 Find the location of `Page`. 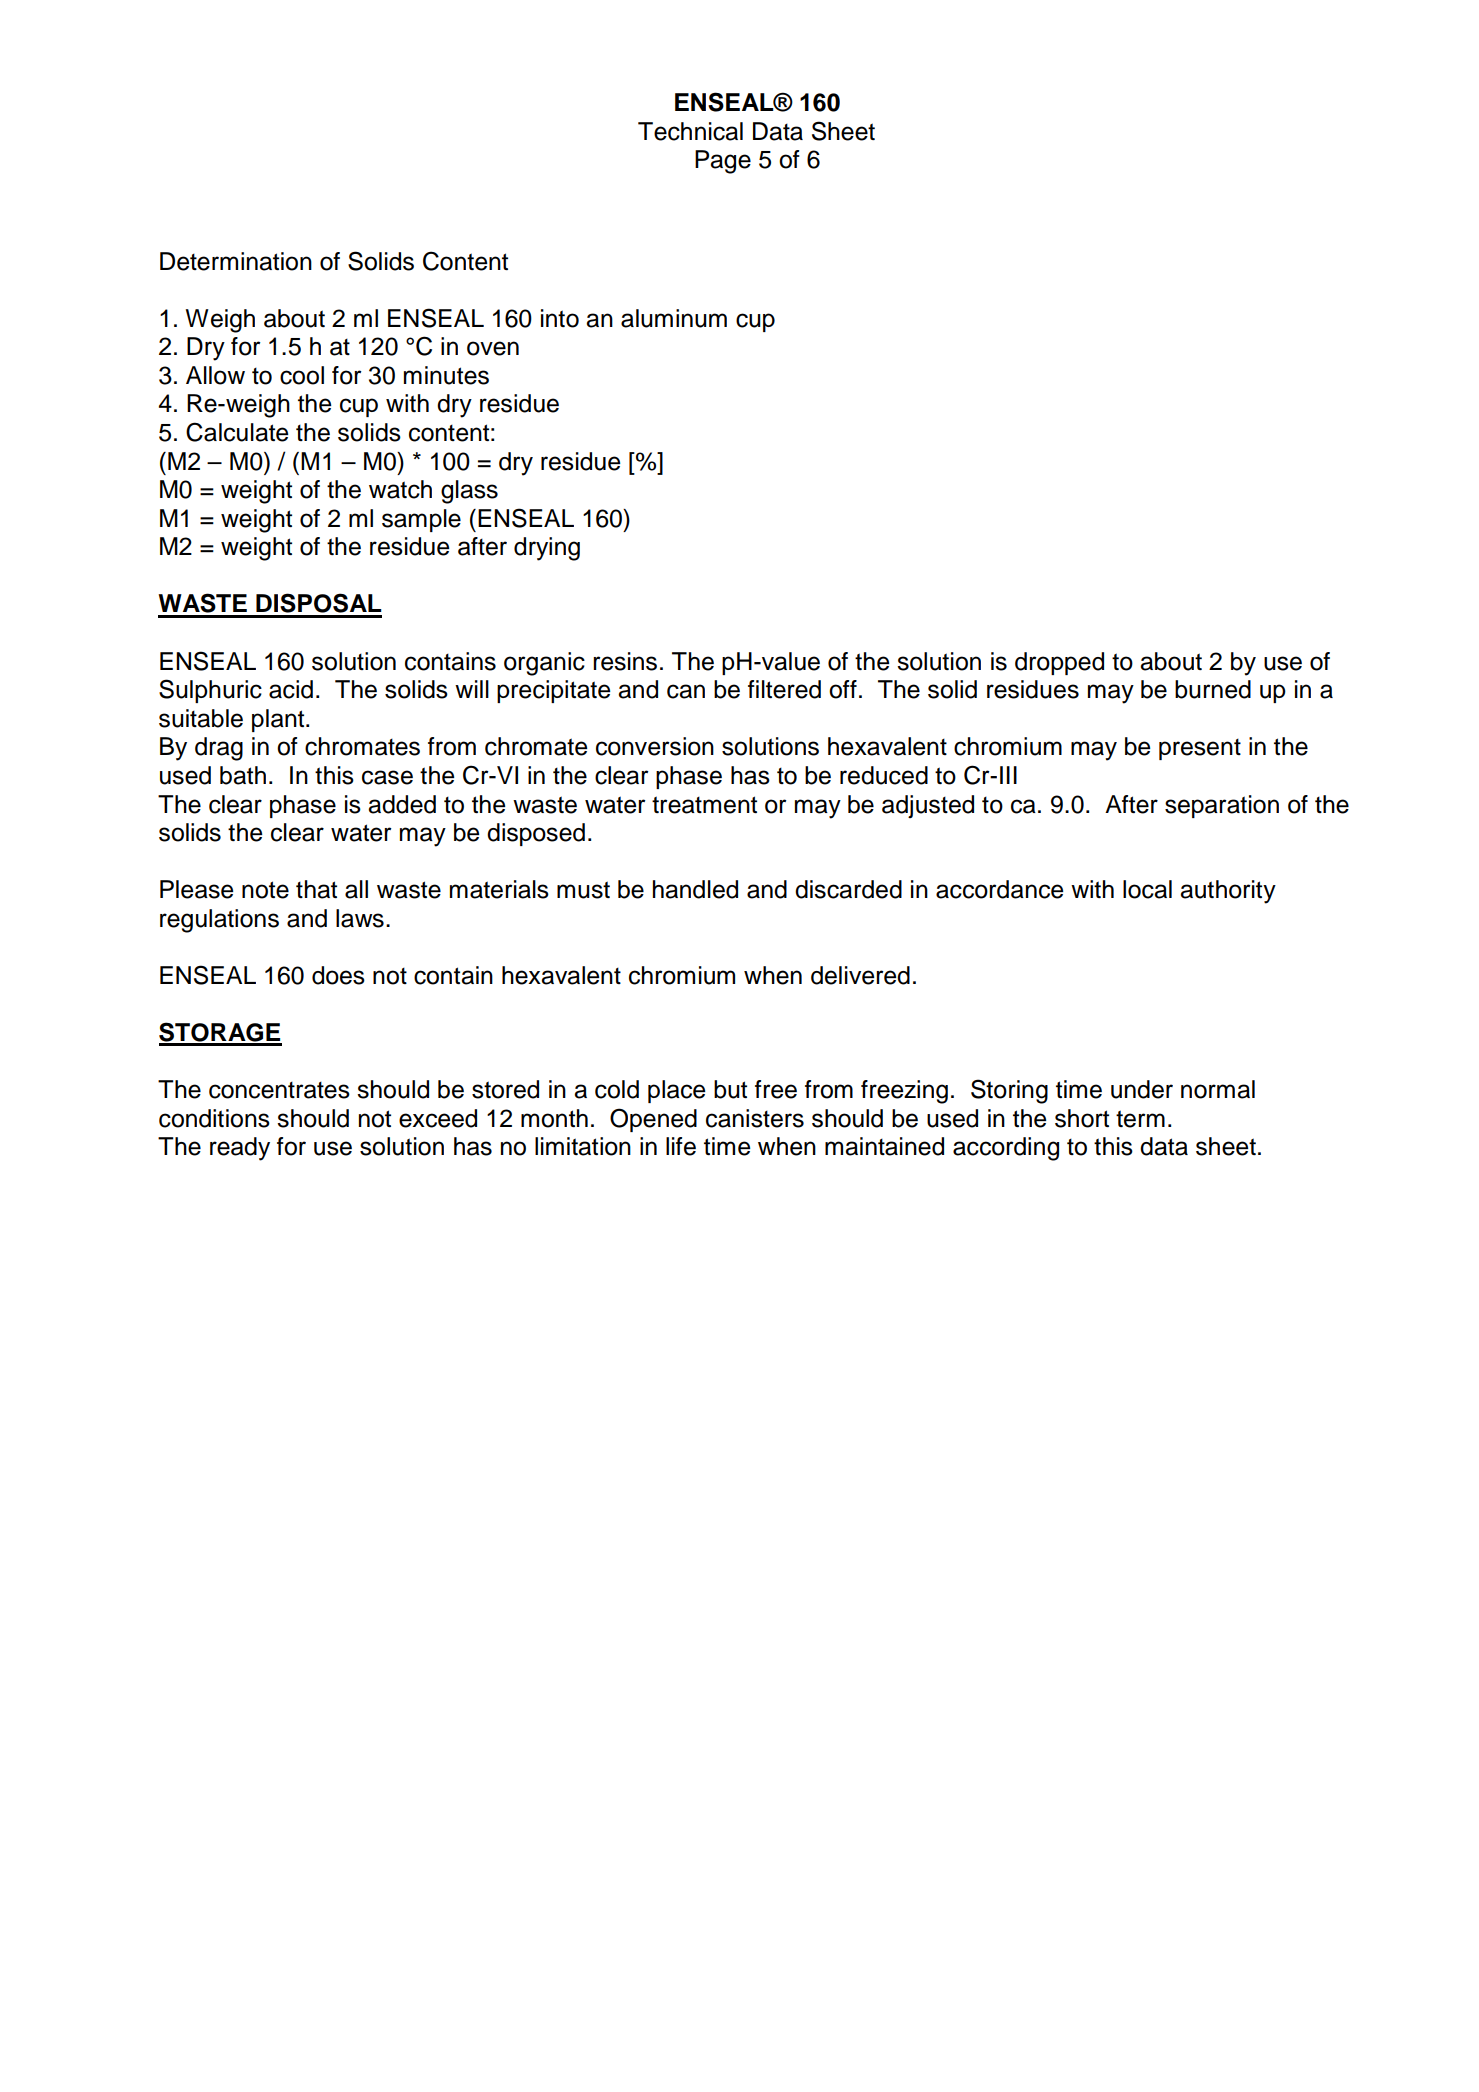

Page is located at coordinates (723, 162).
